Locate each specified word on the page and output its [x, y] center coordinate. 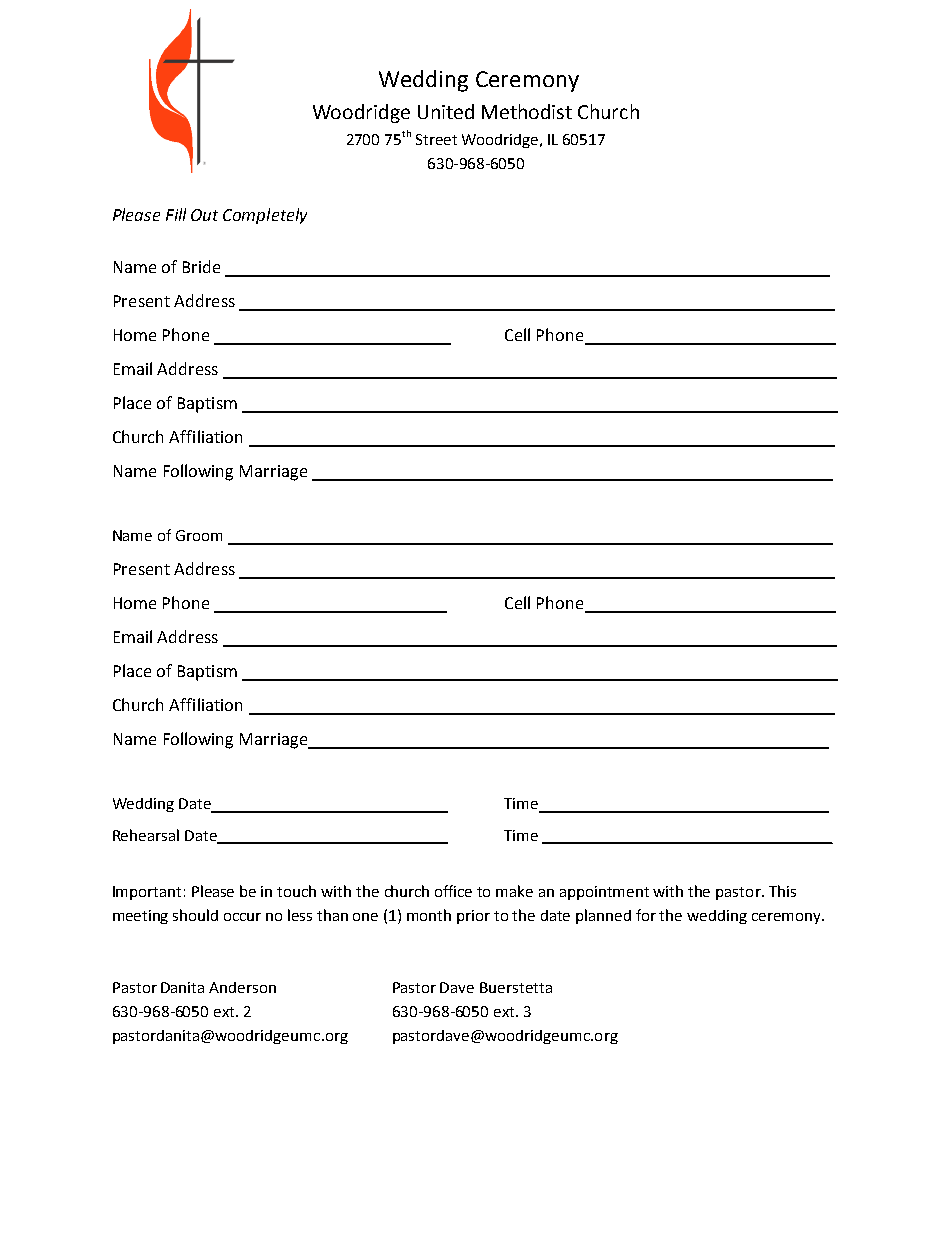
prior [473, 917]
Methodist [527, 111]
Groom [199, 535]
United [446, 111]
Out [204, 215]
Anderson [242, 987]
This [782, 891]
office [453, 891]
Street [436, 139]
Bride [201, 266]
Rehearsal [146, 835]
